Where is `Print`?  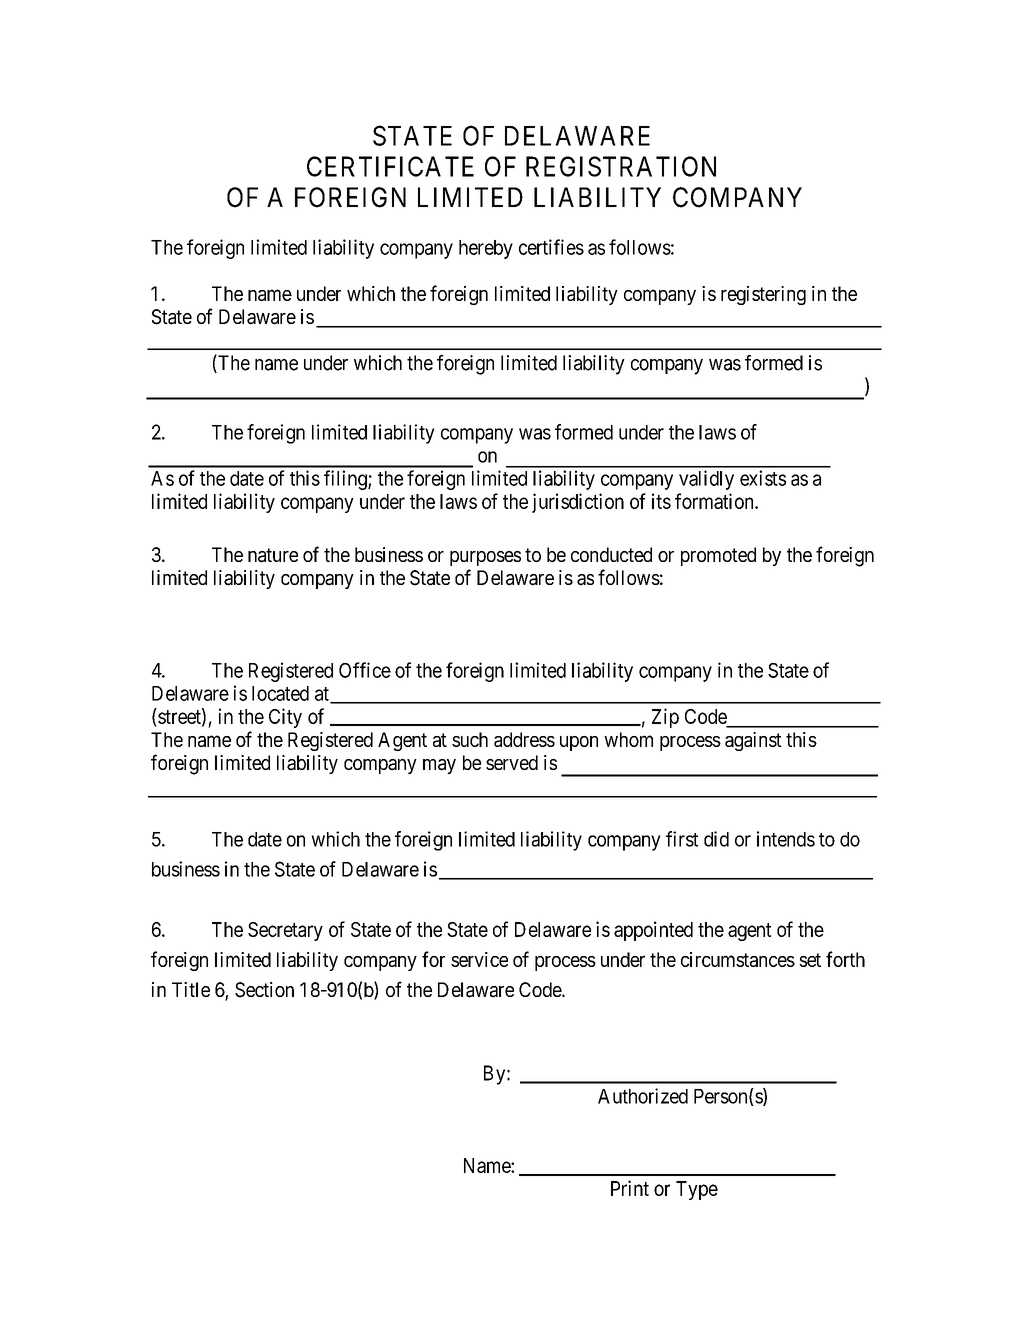
Print is located at coordinates (630, 1188).
